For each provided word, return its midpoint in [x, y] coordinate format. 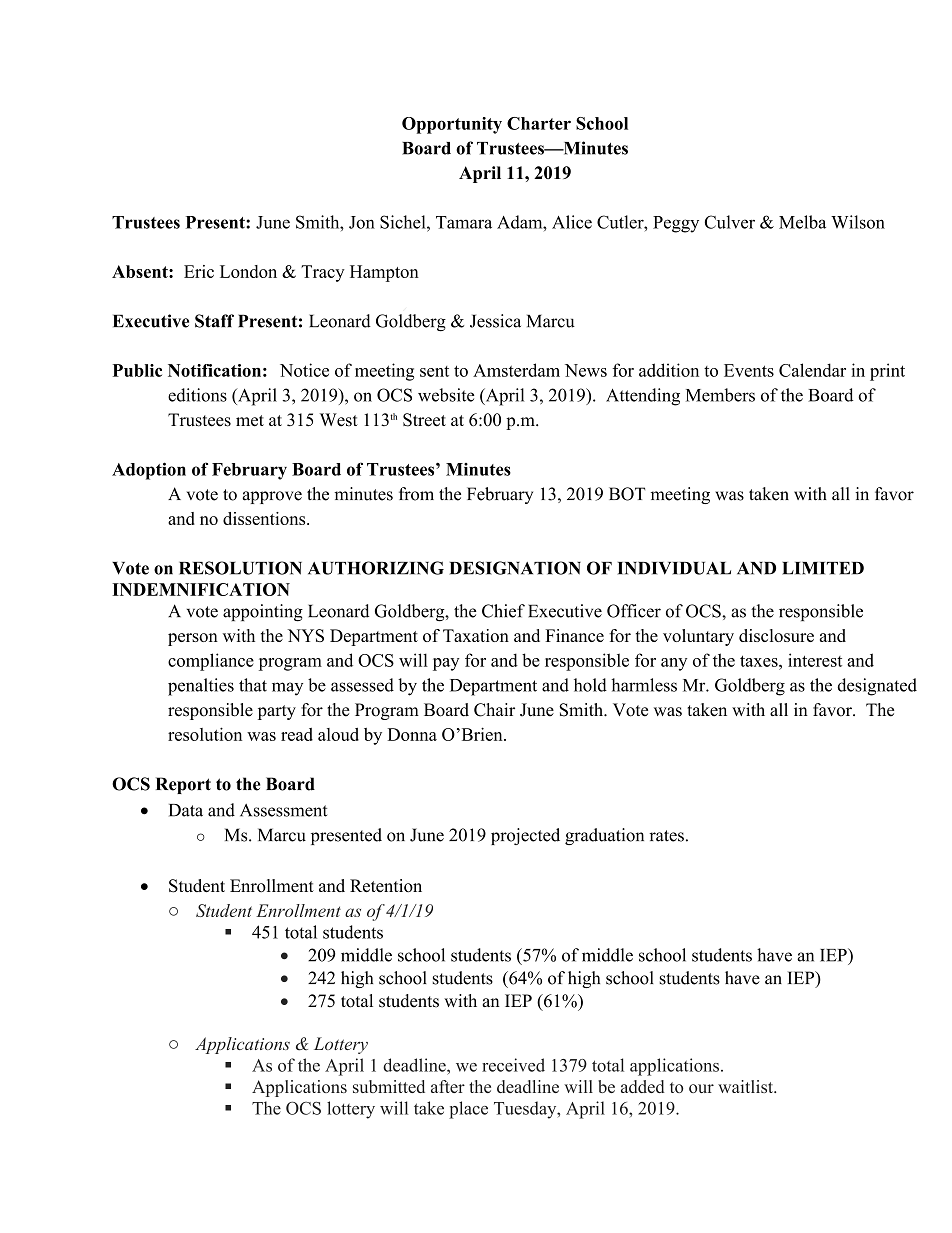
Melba [802, 222]
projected [525, 836]
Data [186, 810]
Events [749, 370]
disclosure [776, 635]
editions [197, 395]
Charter [539, 123]
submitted [389, 1086]
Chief [503, 611]
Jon [362, 222]
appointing [263, 613]
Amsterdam [516, 370]
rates [666, 836]
